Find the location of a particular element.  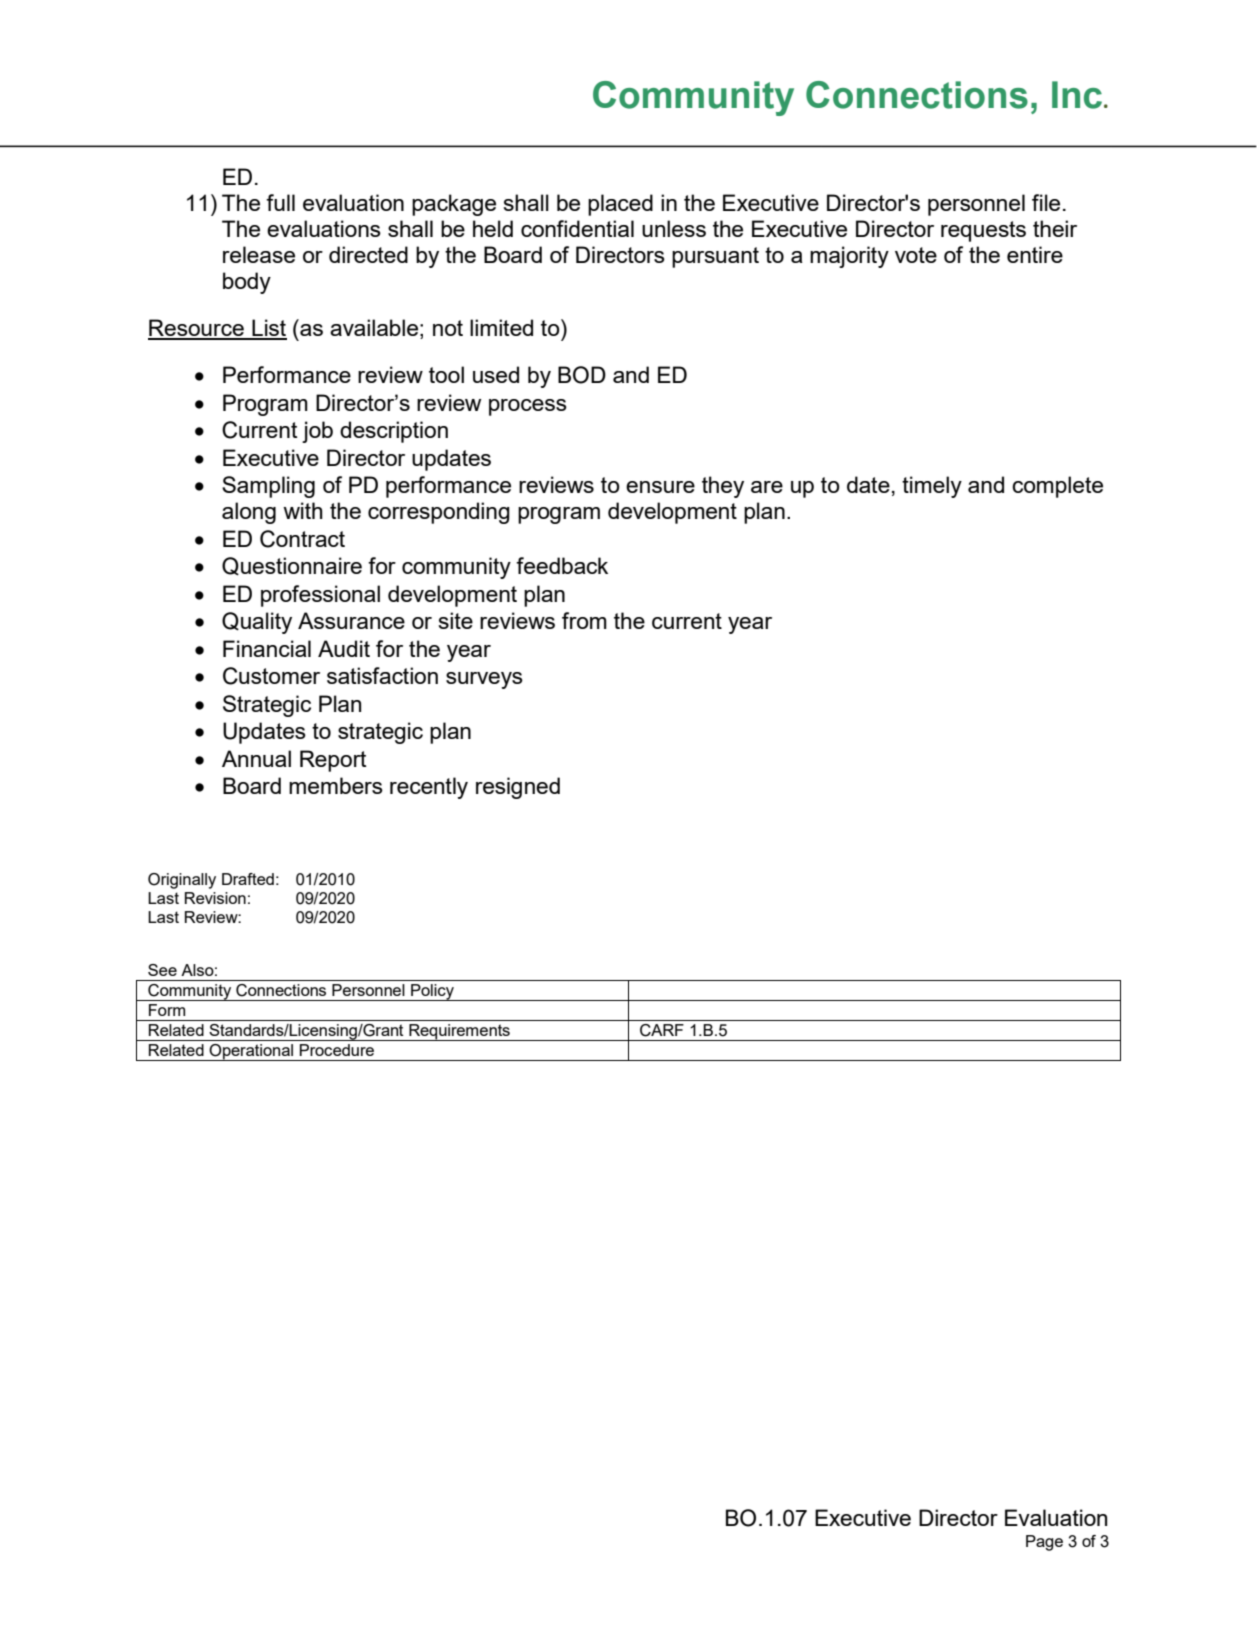

placed is located at coordinates (620, 205).
